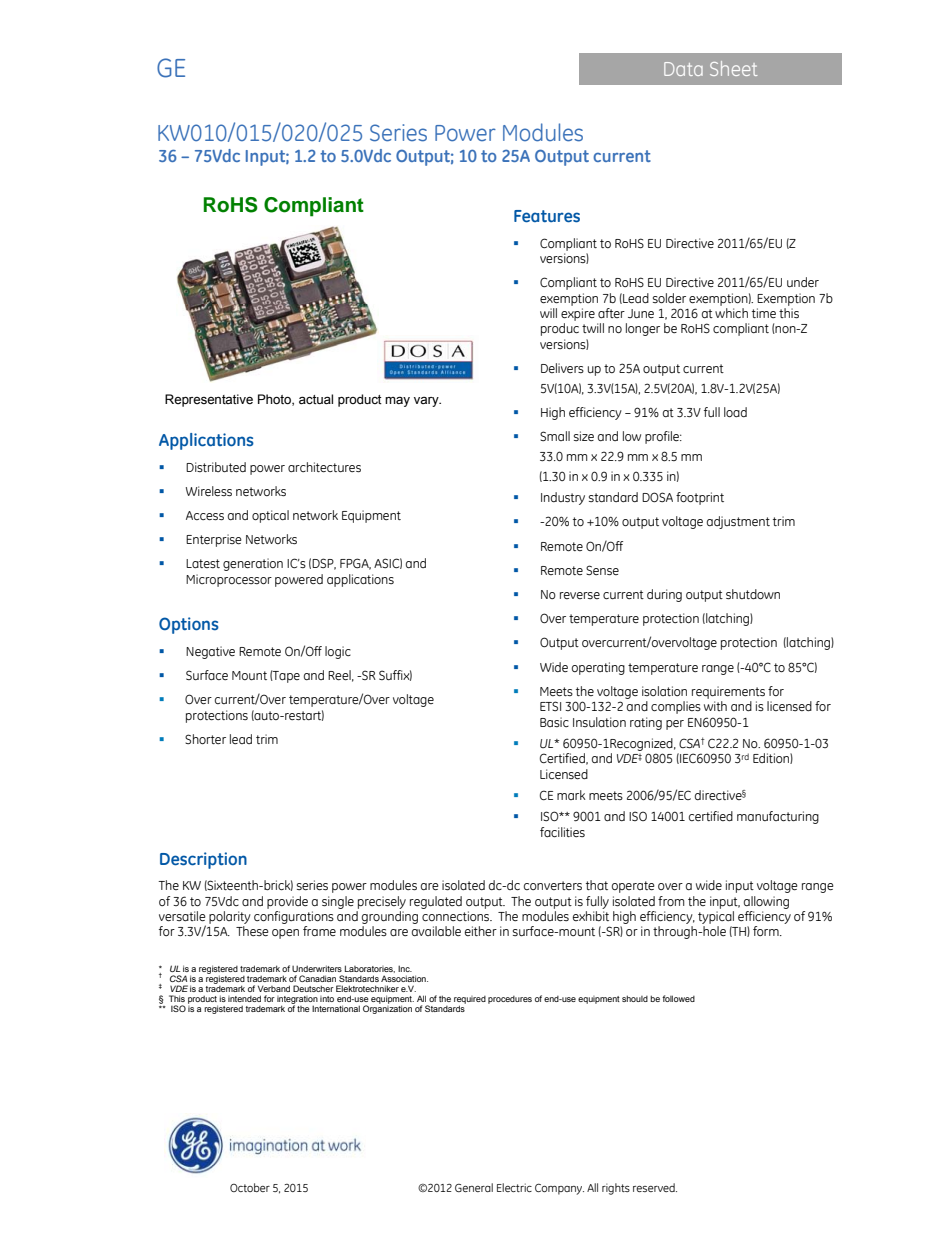 The height and width of the document is (1233, 952). Describe the element at coordinates (250, 1187) in the document. I see `October` at that location.
